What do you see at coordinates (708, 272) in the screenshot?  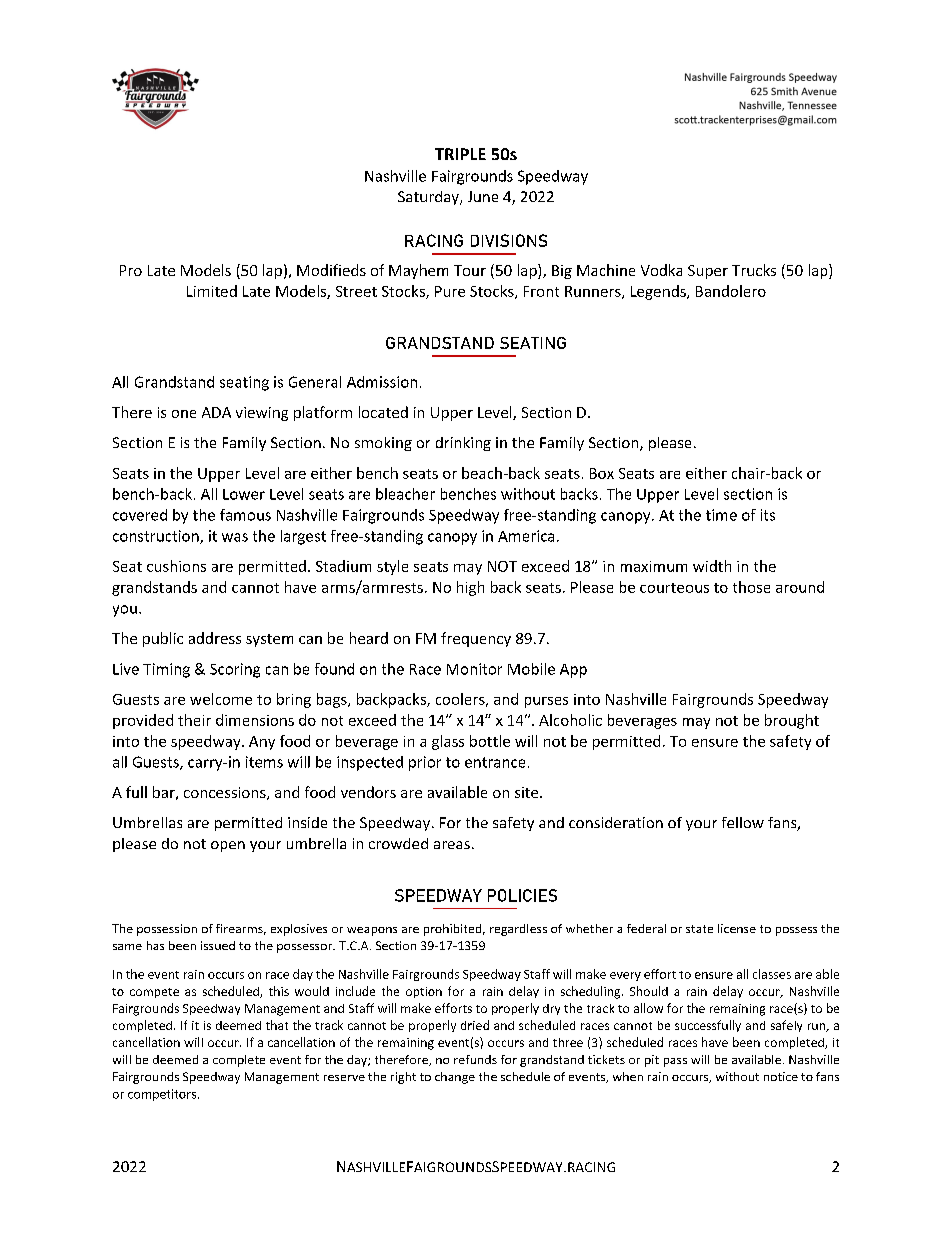 I see `Super` at bounding box center [708, 272].
